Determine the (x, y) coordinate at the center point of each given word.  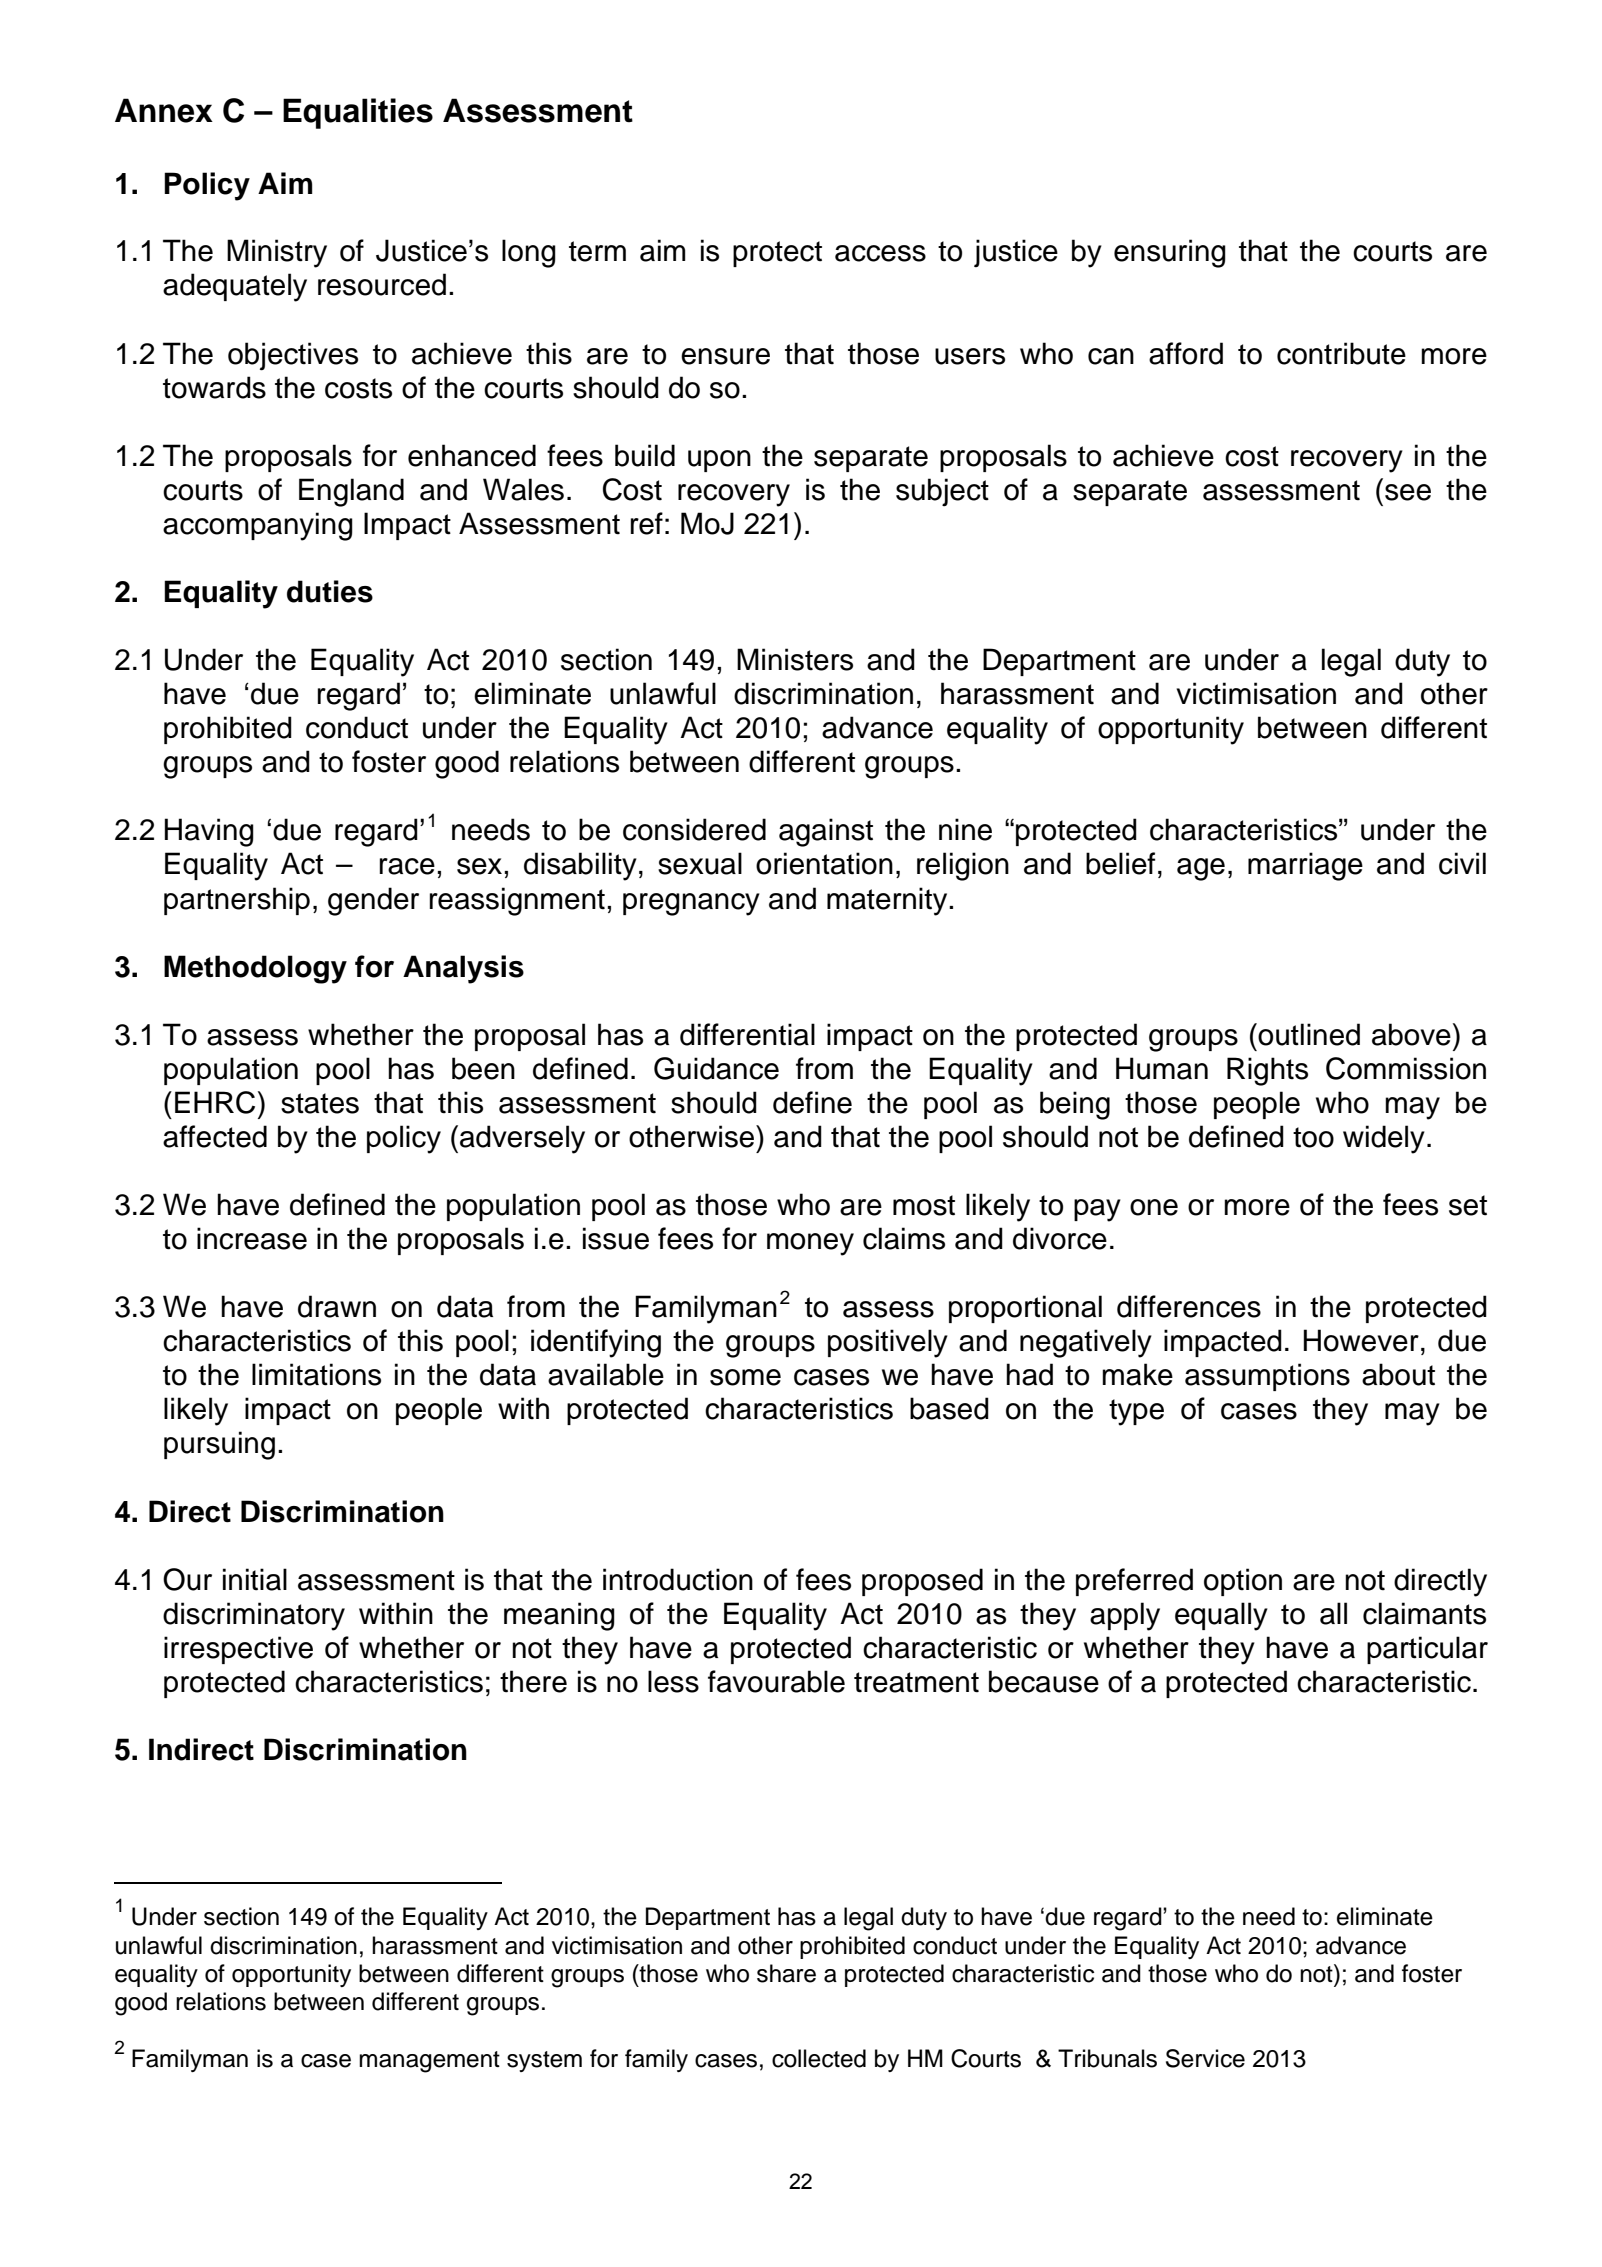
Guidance (716, 1068)
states (320, 1103)
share (786, 1973)
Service (1205, 2058)
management (429, 2062)
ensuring (1170, 253)
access (880, 253)
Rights (1267, 1071)
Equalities (358, 113)
